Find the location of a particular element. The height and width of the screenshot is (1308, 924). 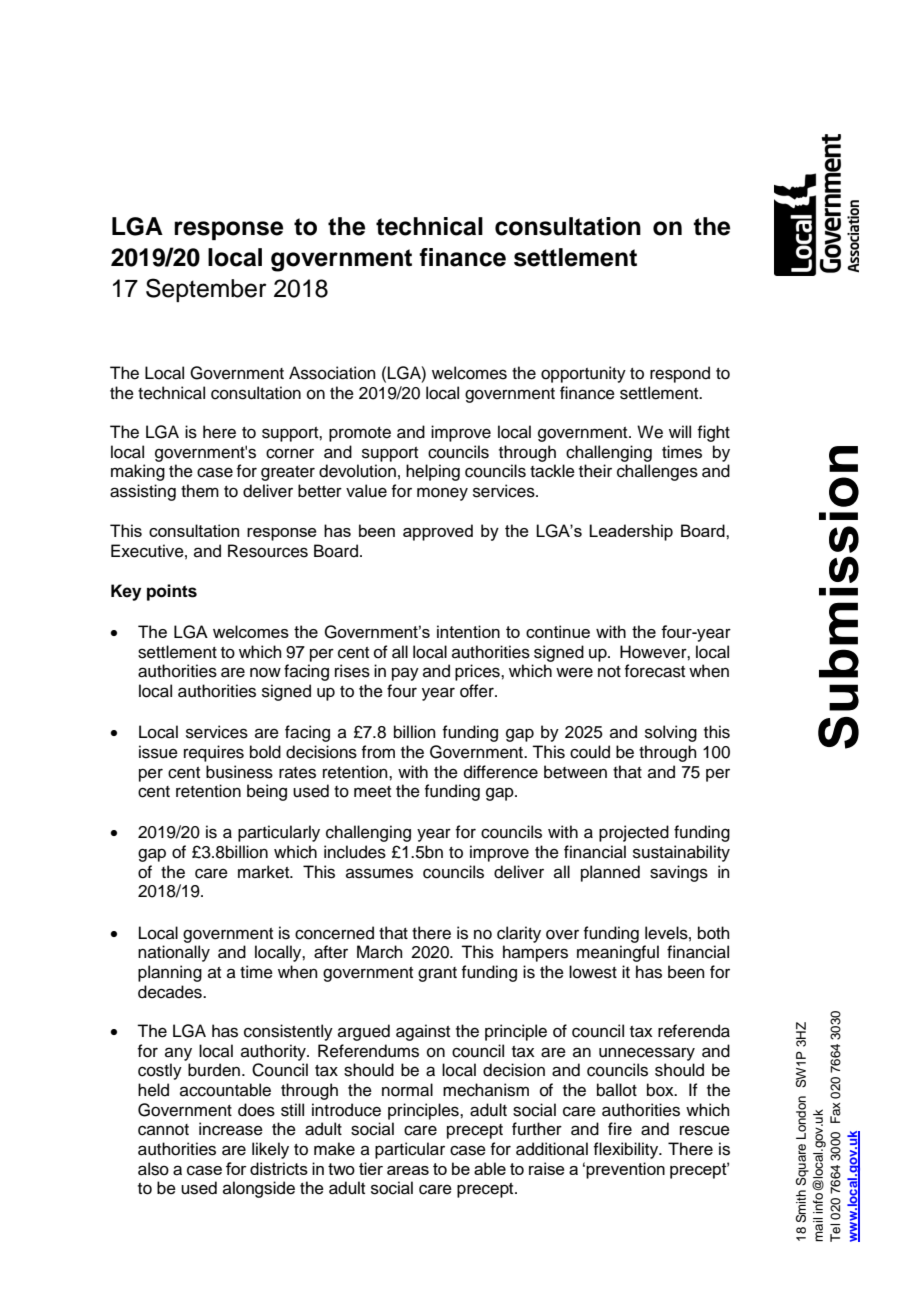

from is located at coordinates (378, 752).
